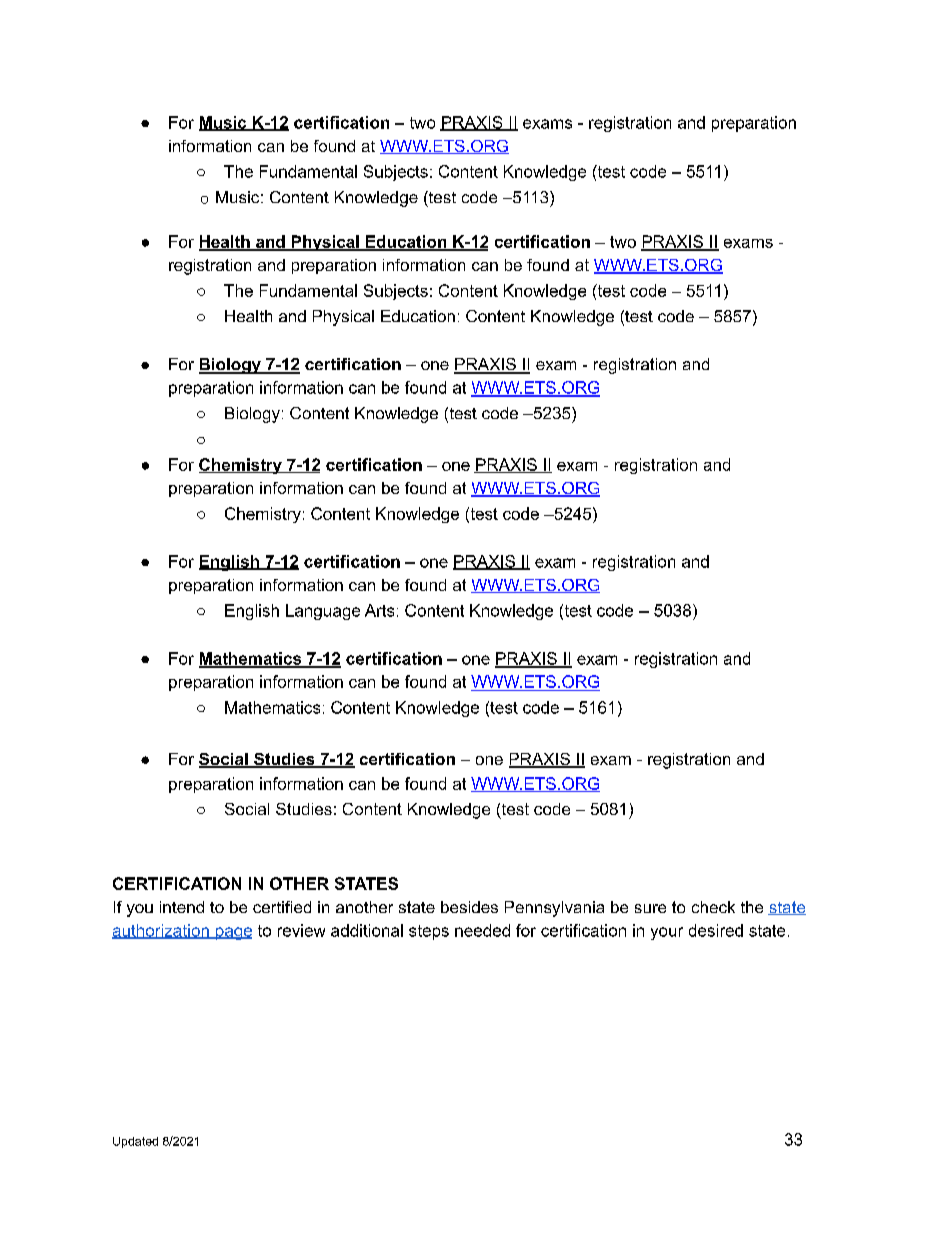  What do you see at coordinates (650, 908) in the screenshot?
I see `sure` at bounding box center [650, 908].
